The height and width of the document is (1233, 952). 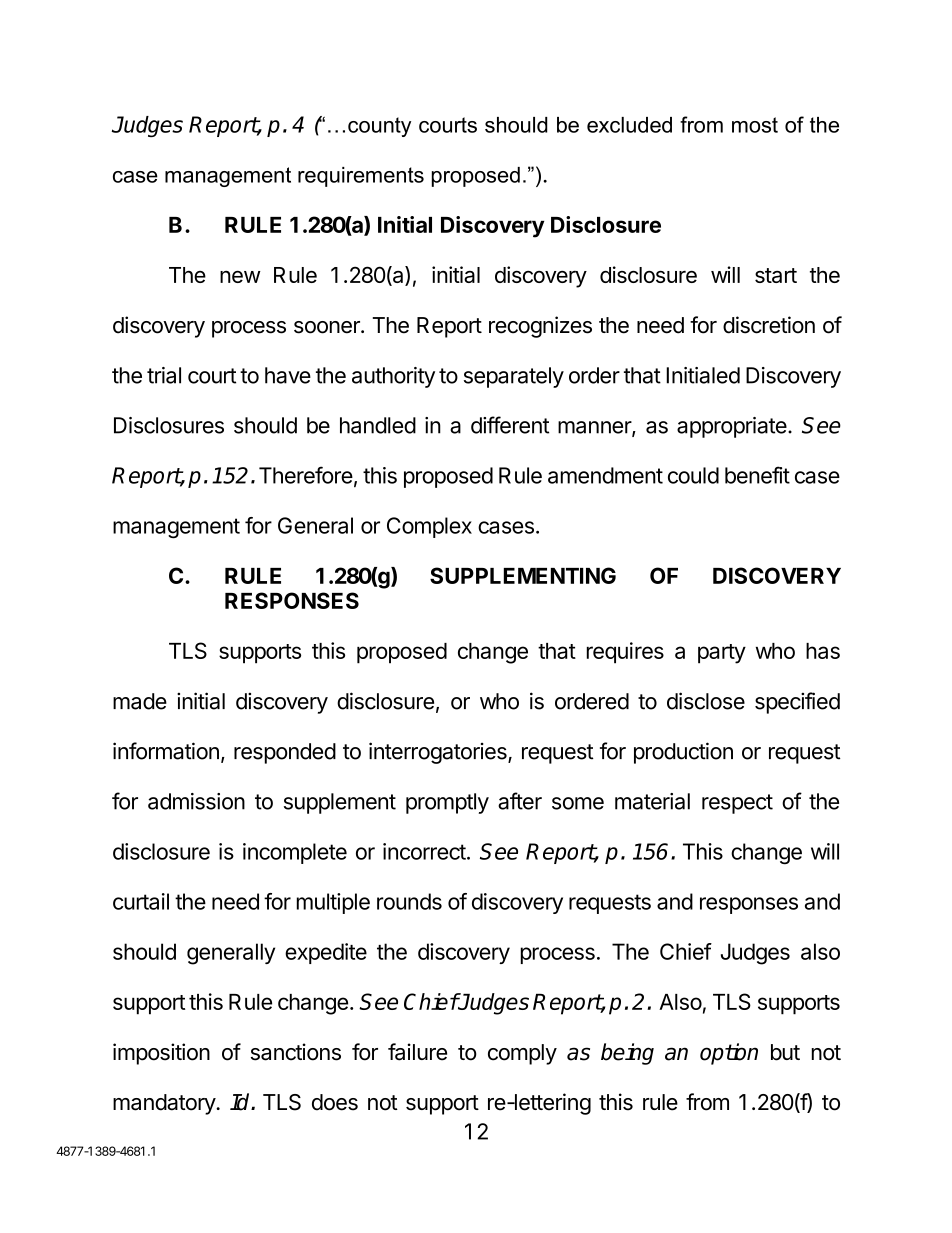 I want to click on made, so click(x=140, y=701).
